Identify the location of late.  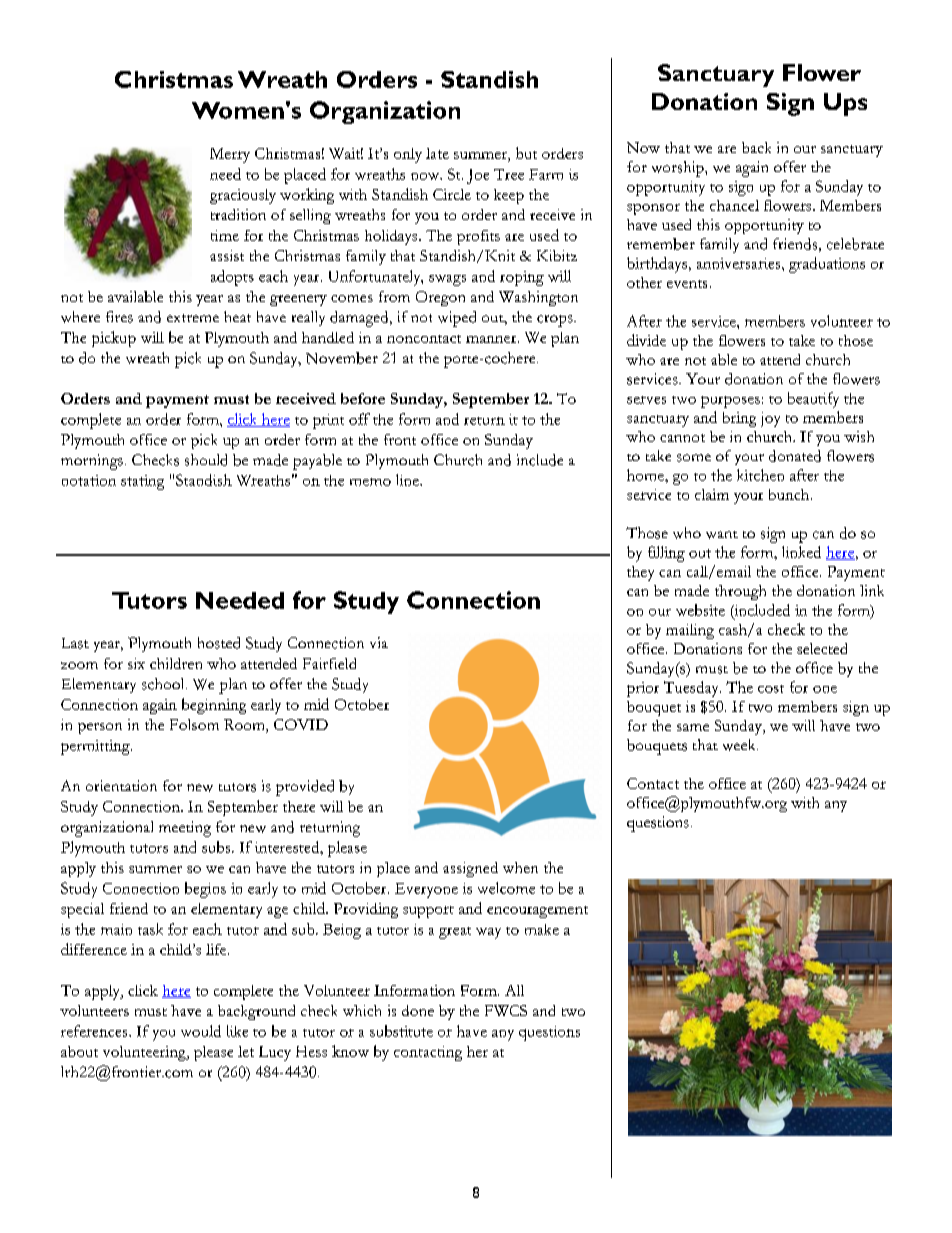
(437, 153).
